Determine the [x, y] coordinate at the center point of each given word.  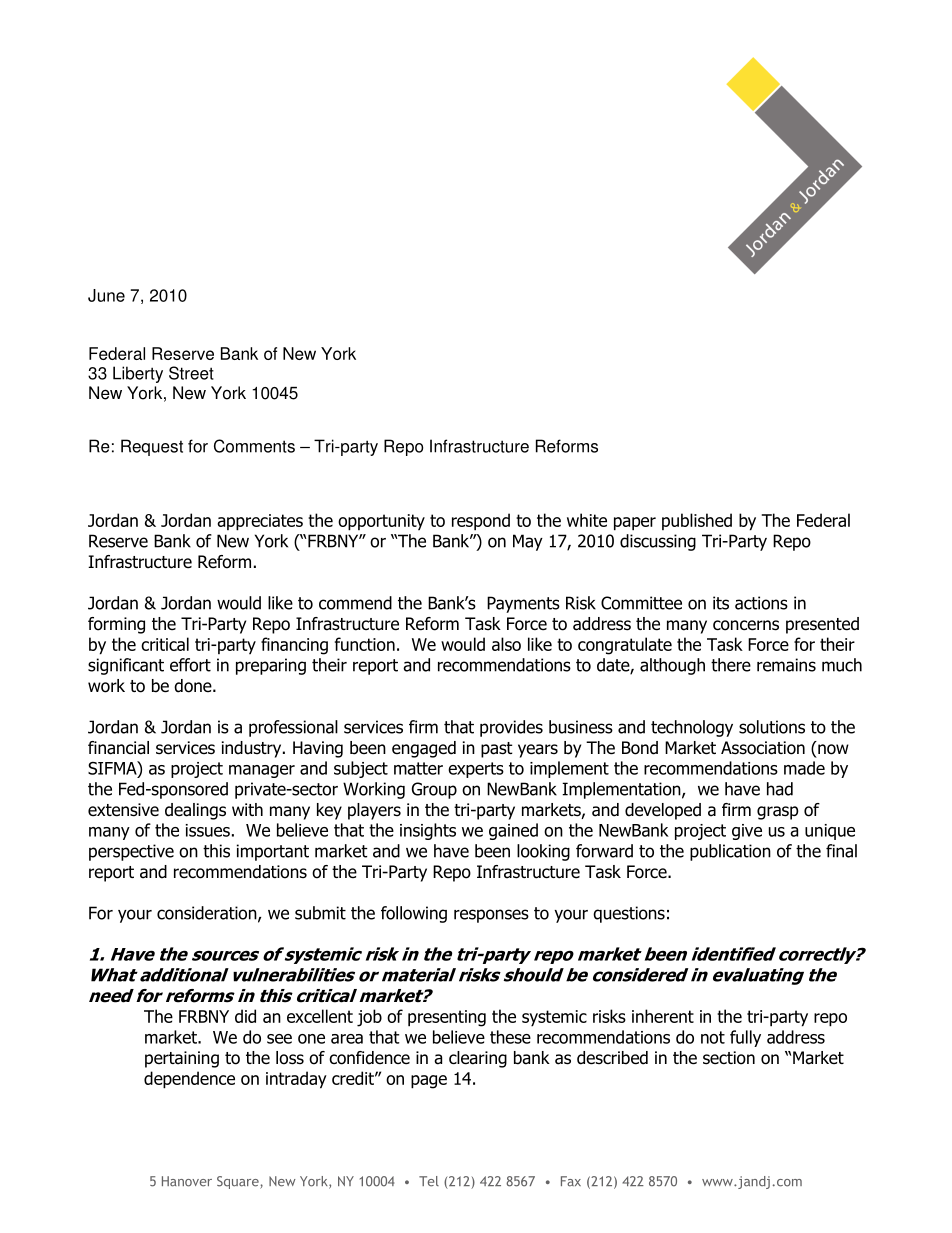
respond [481, 522]
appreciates [260, 522]
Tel [429, 1181]
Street [191, 373]
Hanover [187, 1181]
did [245, 1016]
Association [763, 748]
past [497, 750]
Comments [254, 446]
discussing [658, 542]
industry [253, 749]
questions [629, 914]
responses [491, 916]
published [697, 521]
